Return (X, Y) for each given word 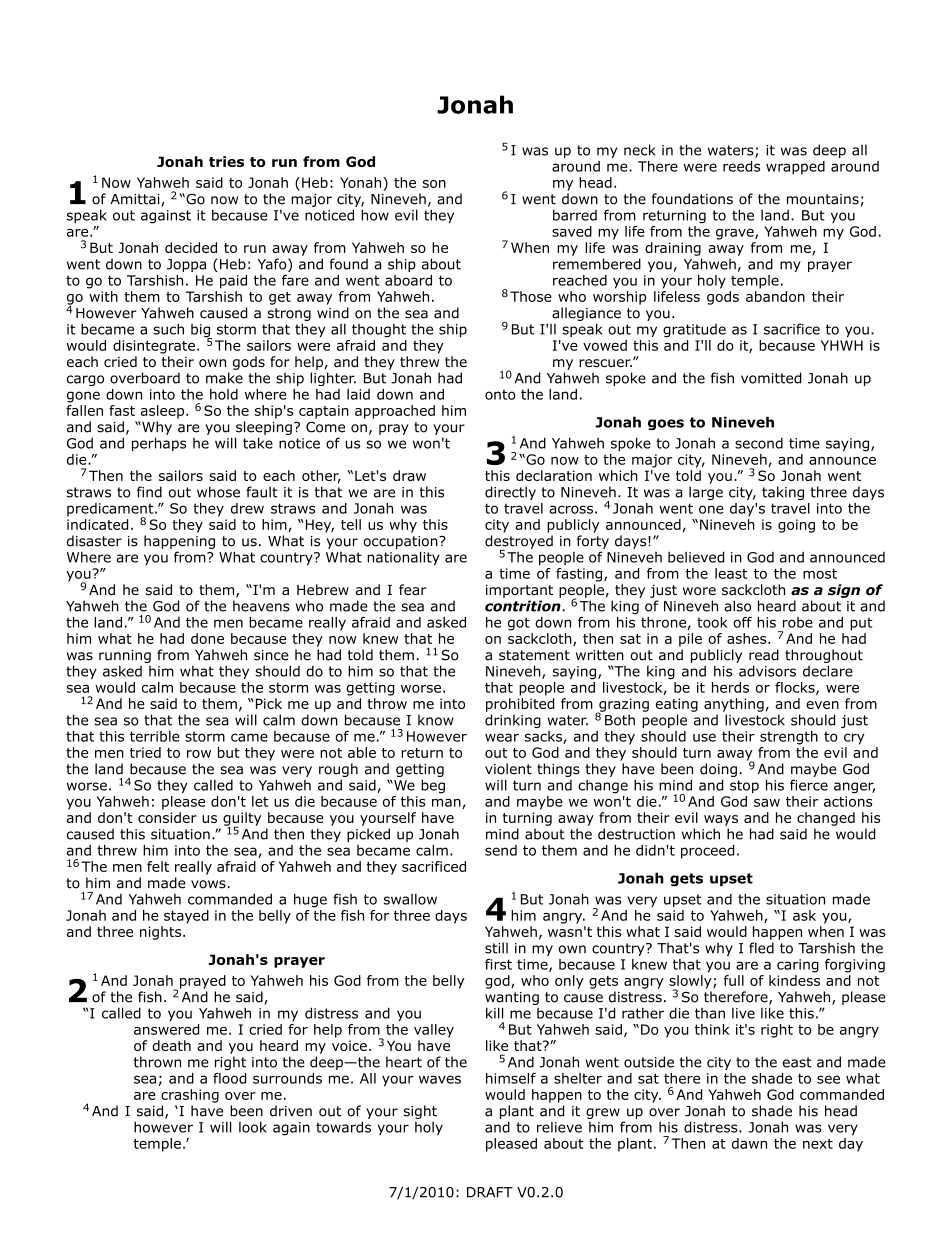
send (501, 850)
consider (167, 817)
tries (226, 161)
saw (767, 803)
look (253, 1127)
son (434, 184)
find (149, 492)
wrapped (795, 168)
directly (510, 493)
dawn (749, 1143)
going (796, 526)
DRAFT (490, 1192)
